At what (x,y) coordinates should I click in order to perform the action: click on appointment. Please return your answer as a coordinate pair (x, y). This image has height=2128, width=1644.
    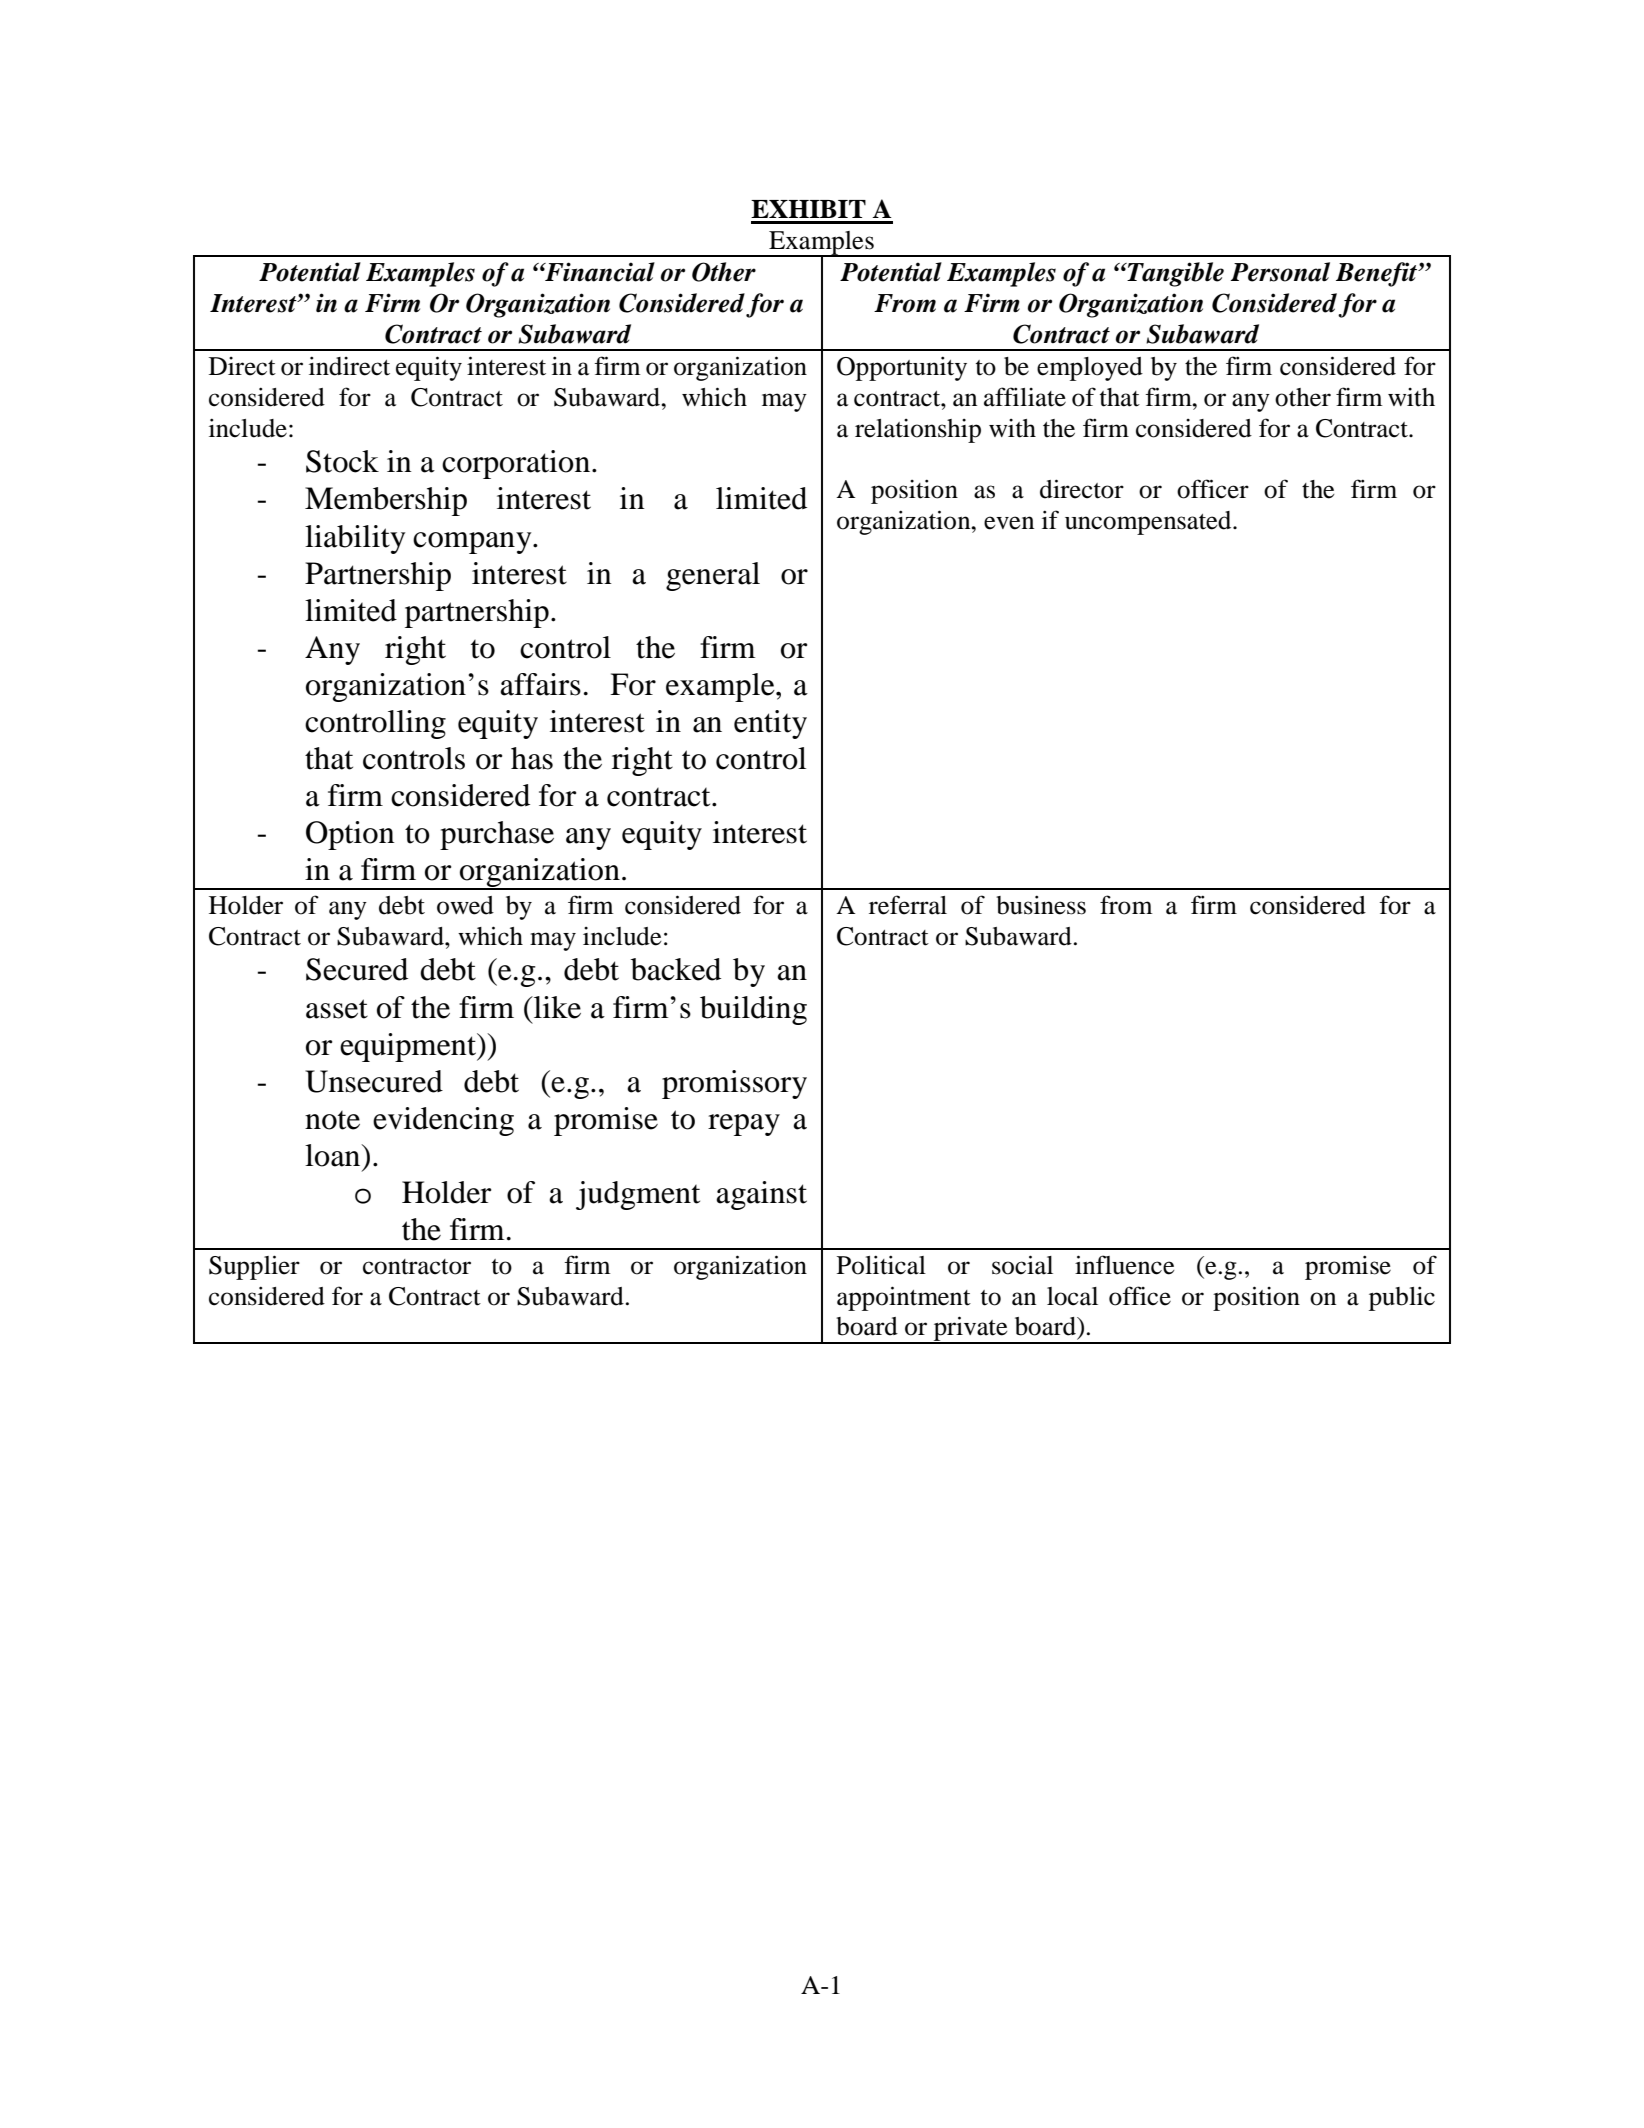
    Looking at the image, I should click on (904, 1298).
